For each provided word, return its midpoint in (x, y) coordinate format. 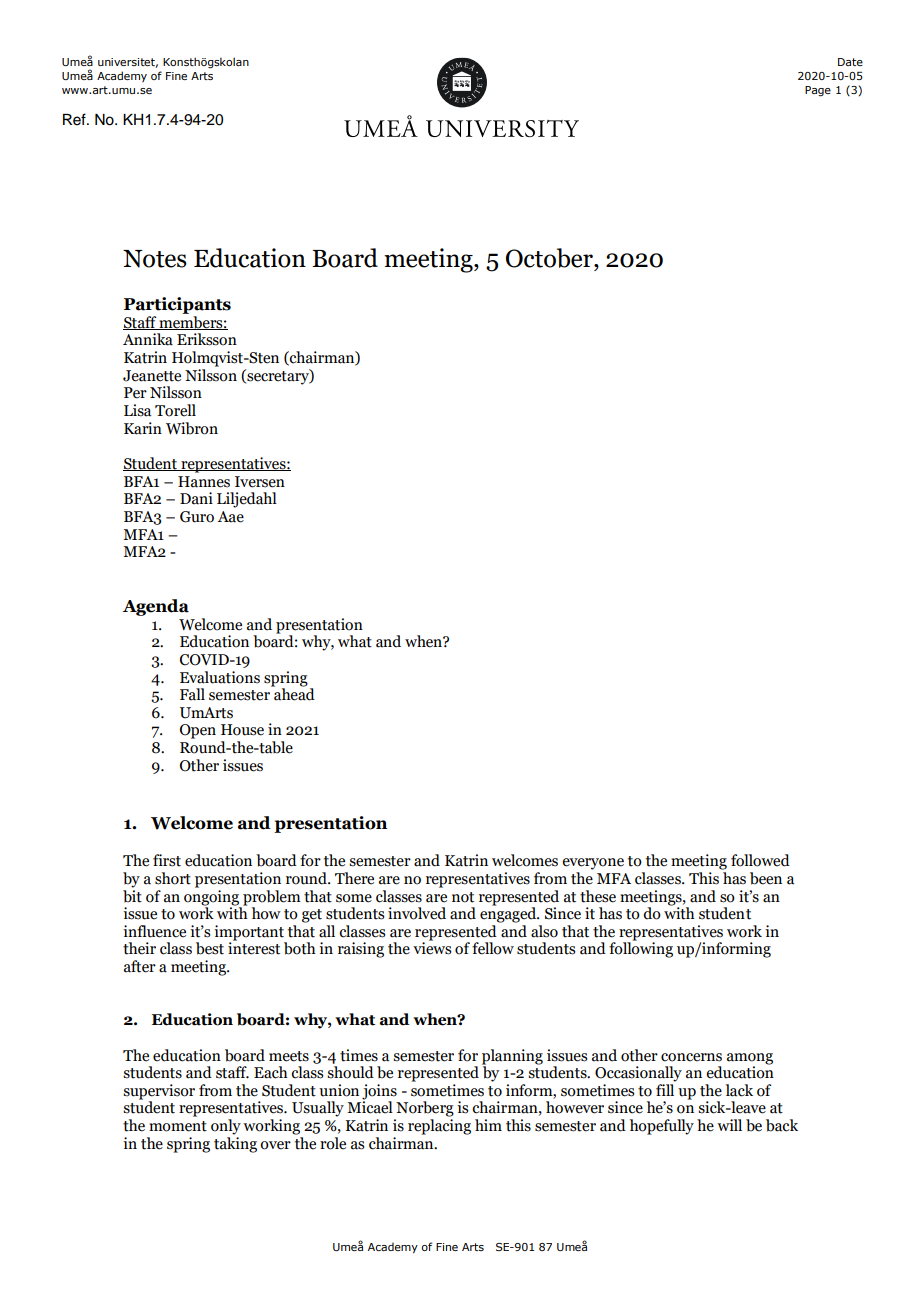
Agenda (156, 607)
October (550, 258)
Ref (75, 119)
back (782, 1125)
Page (818, 91)
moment (178, 1126)
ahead (293, 693)
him (488, 1125)
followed (760, 860)
